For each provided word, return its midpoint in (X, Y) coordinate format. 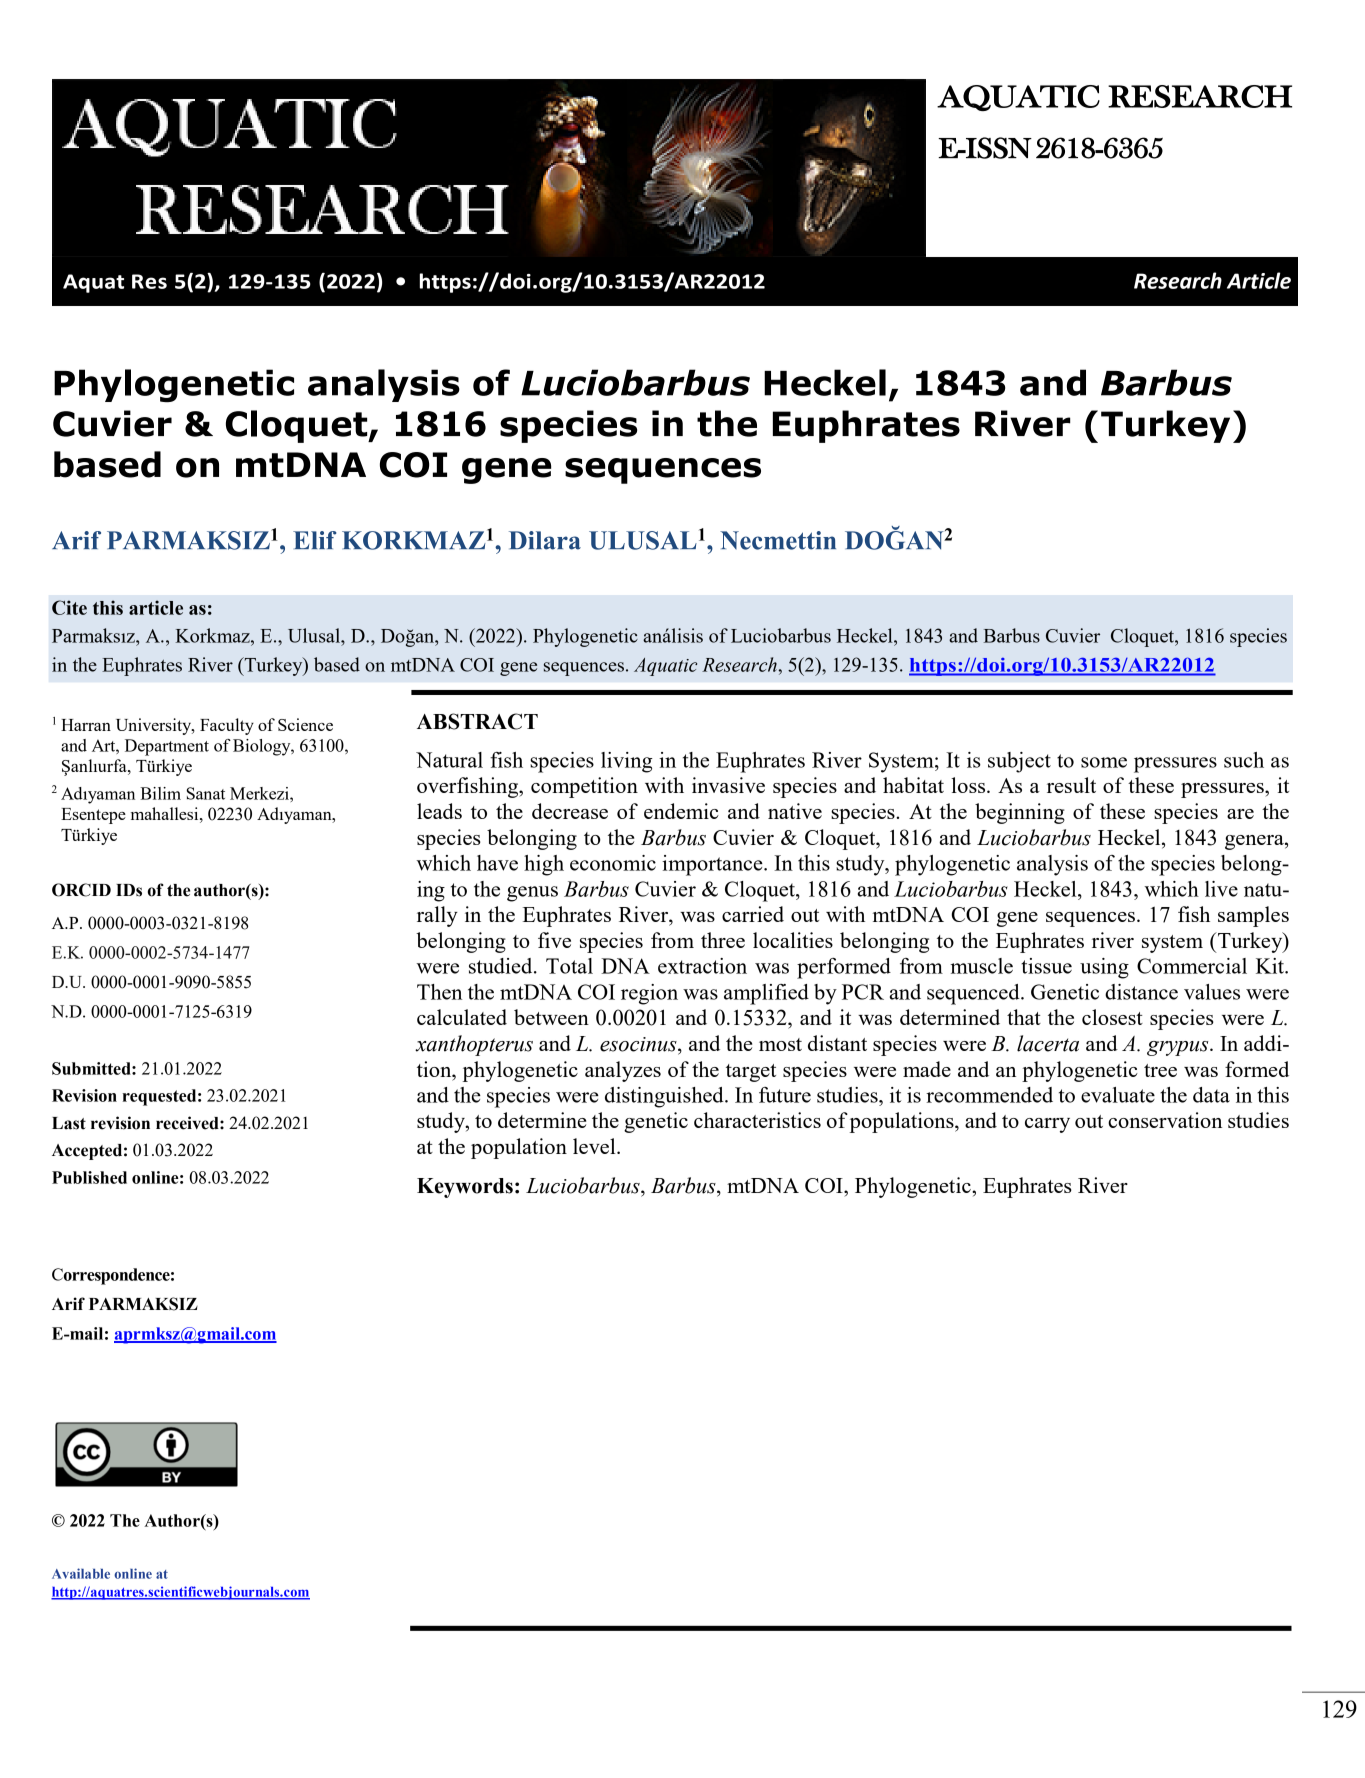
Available (81, 1573)
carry (1047, 1125)
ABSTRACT (477, 721)
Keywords (465, 1188)
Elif (315, 540)
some (1104, 762)
